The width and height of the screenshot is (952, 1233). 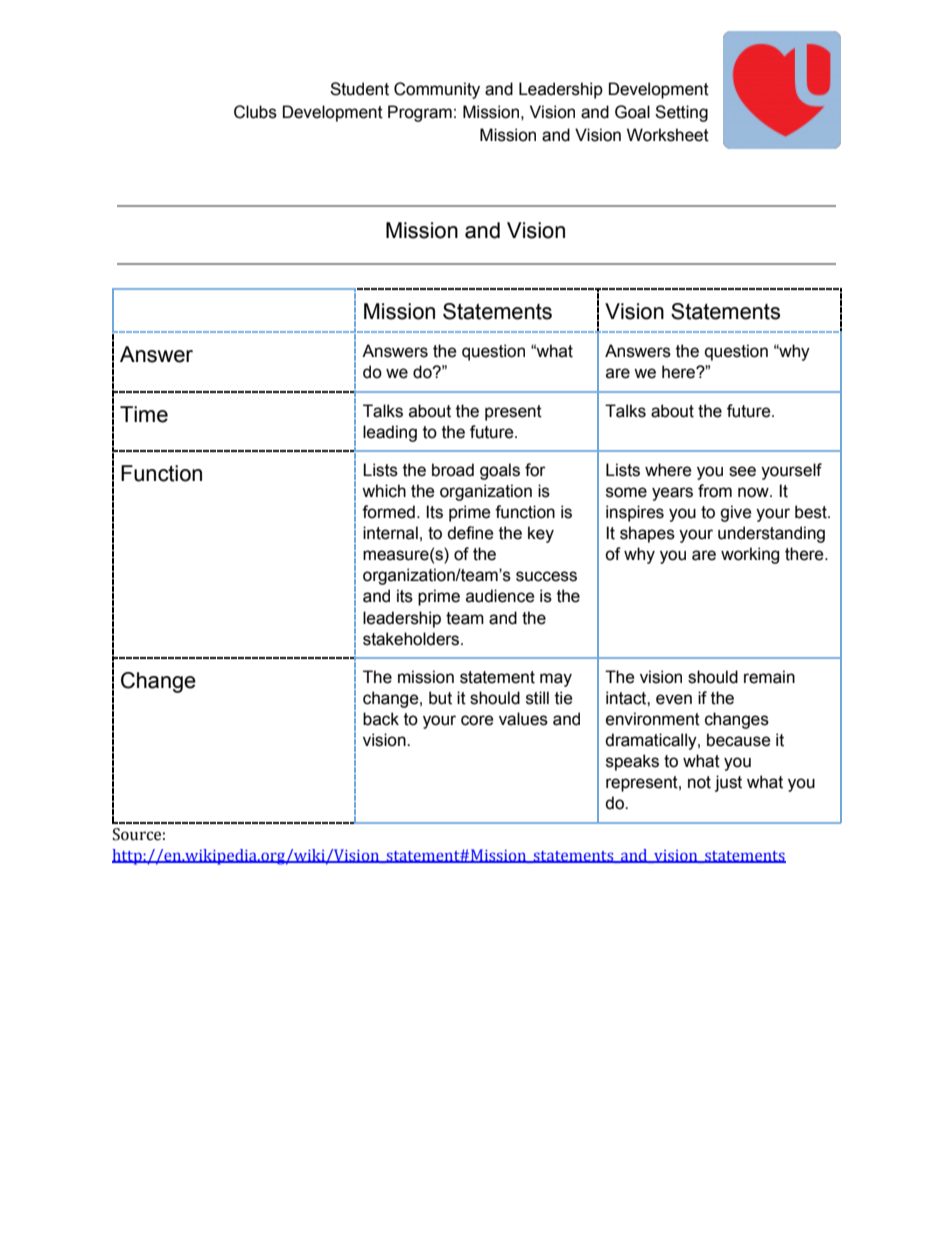 What do you see at coordinates (144, 414) in the screenshot?
I see `Time` at bounding box center [144, 414].
